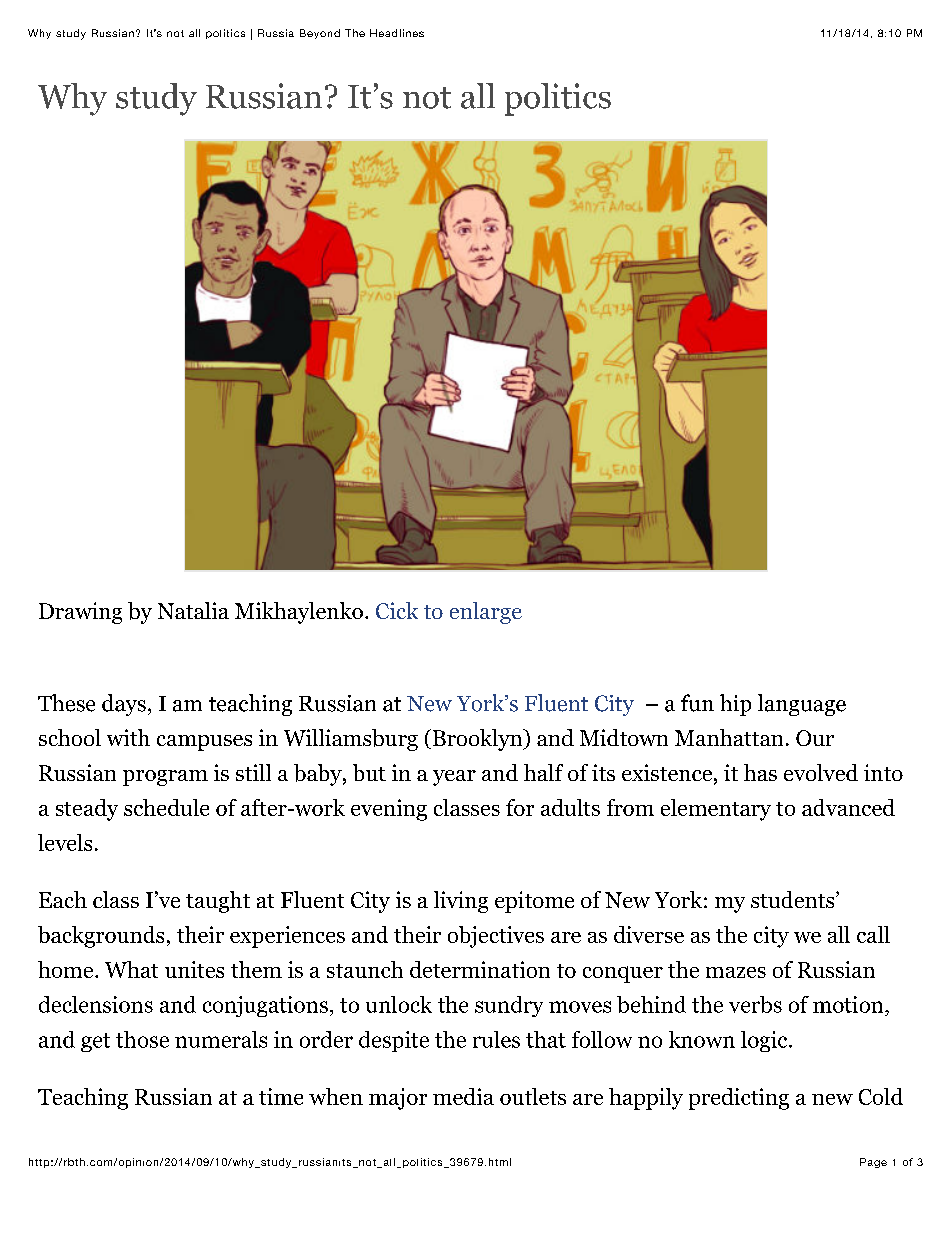  I want to click on enlarge, so click(486, 613).
